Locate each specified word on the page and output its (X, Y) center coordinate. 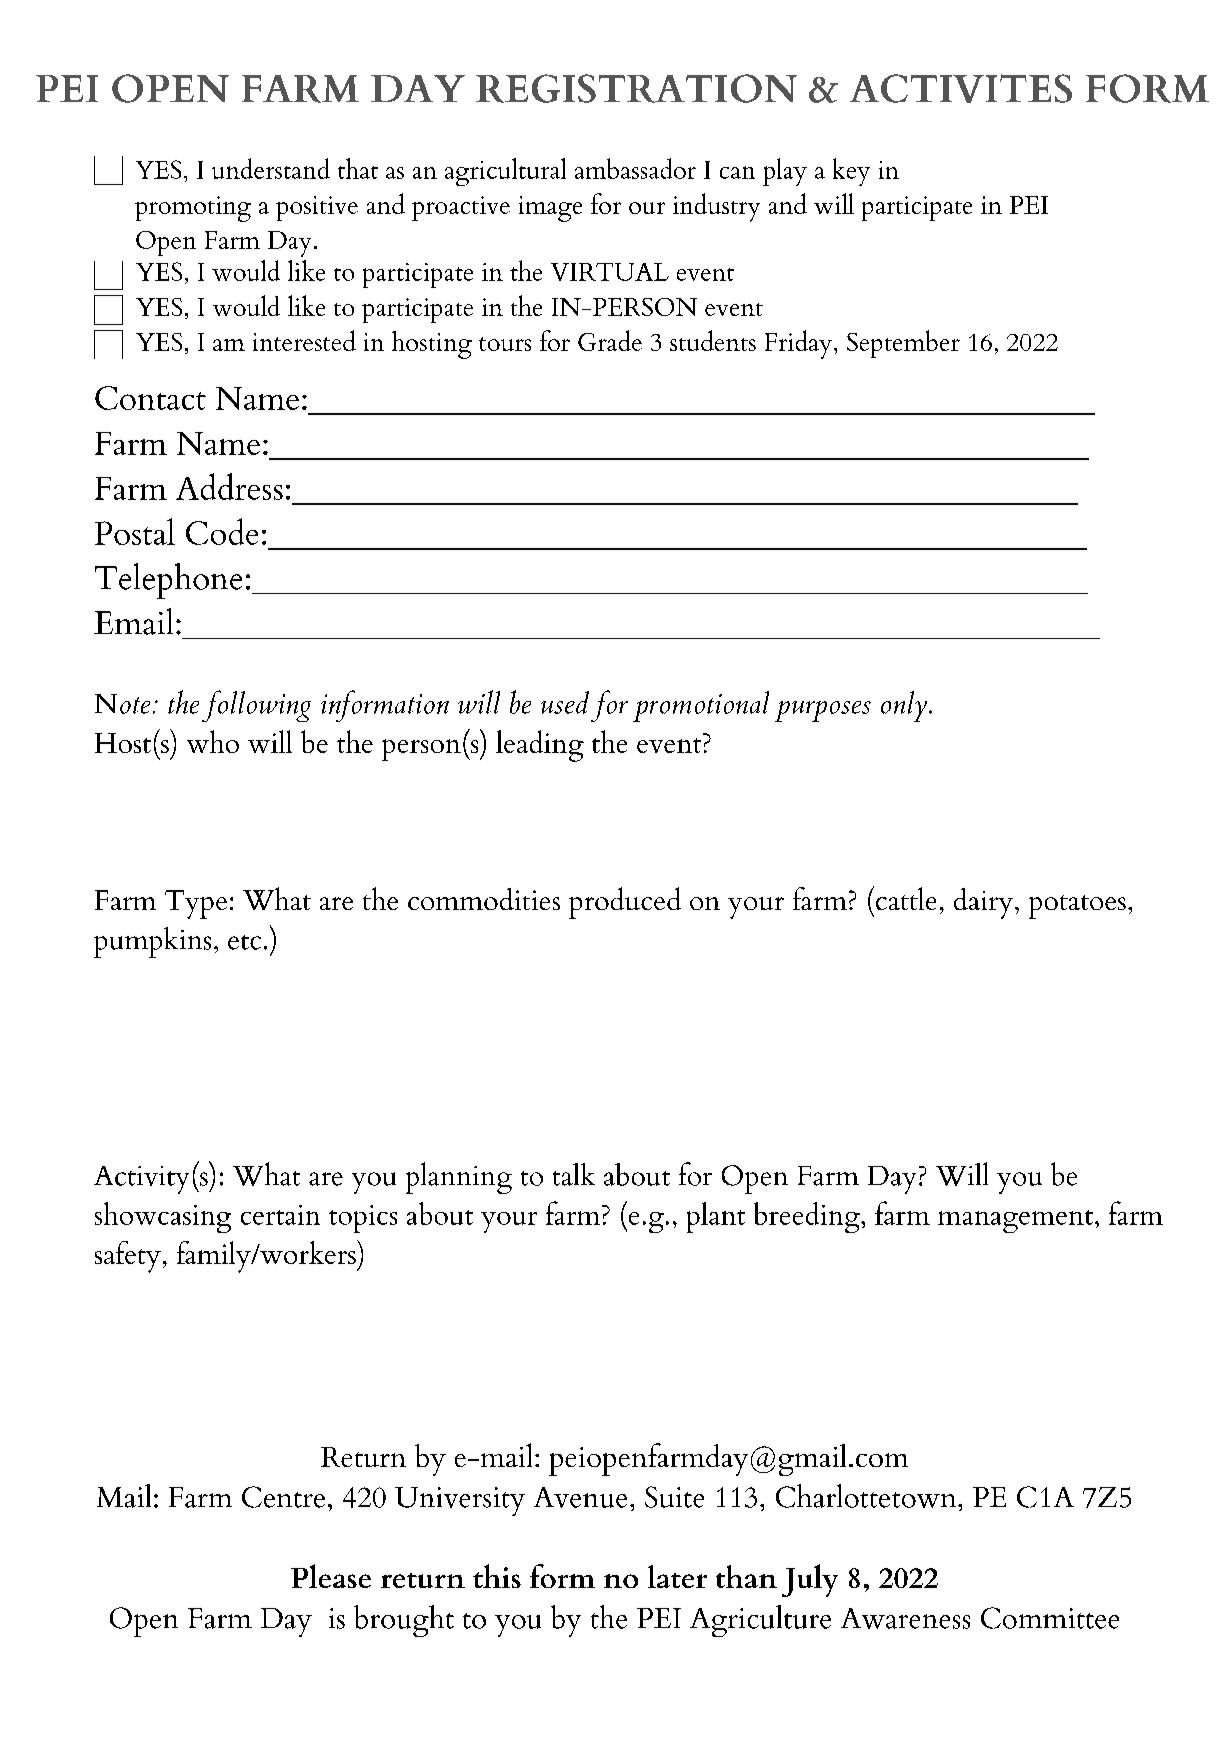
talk (574, 1174)
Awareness (905, 1618)
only (905, 706)
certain (280, 1215)
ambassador (635, 168)
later (677, 1576)
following (256, 706)
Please (331, 1576)
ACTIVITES (961, 88)
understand (271, 168)
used (565, 702)
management (1015, 1221)
